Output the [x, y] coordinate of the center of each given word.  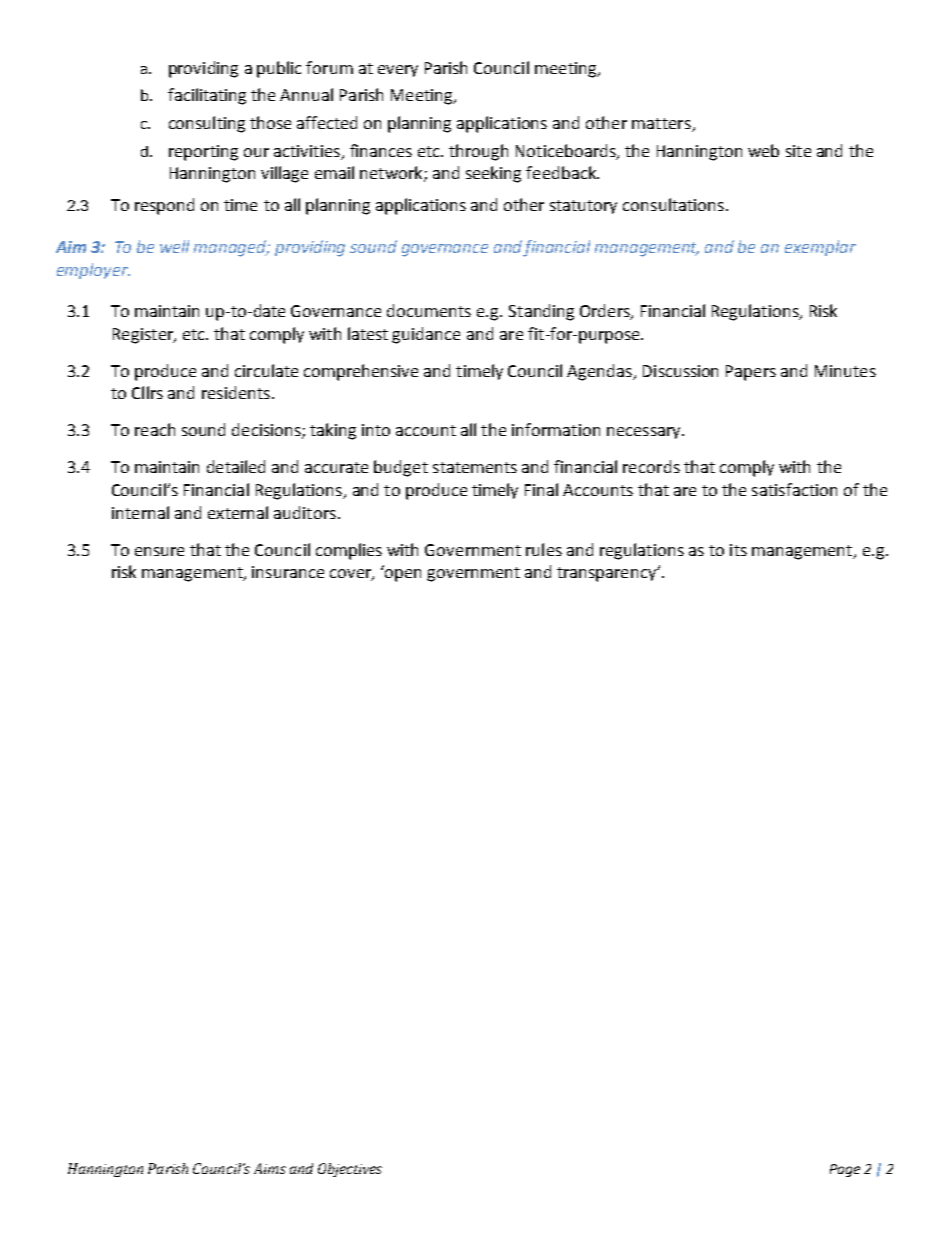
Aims [270, 1168]
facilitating [207, 96]
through [478, 152]
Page [845, 1170]
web [763, 150]
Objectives [350, 1170]
